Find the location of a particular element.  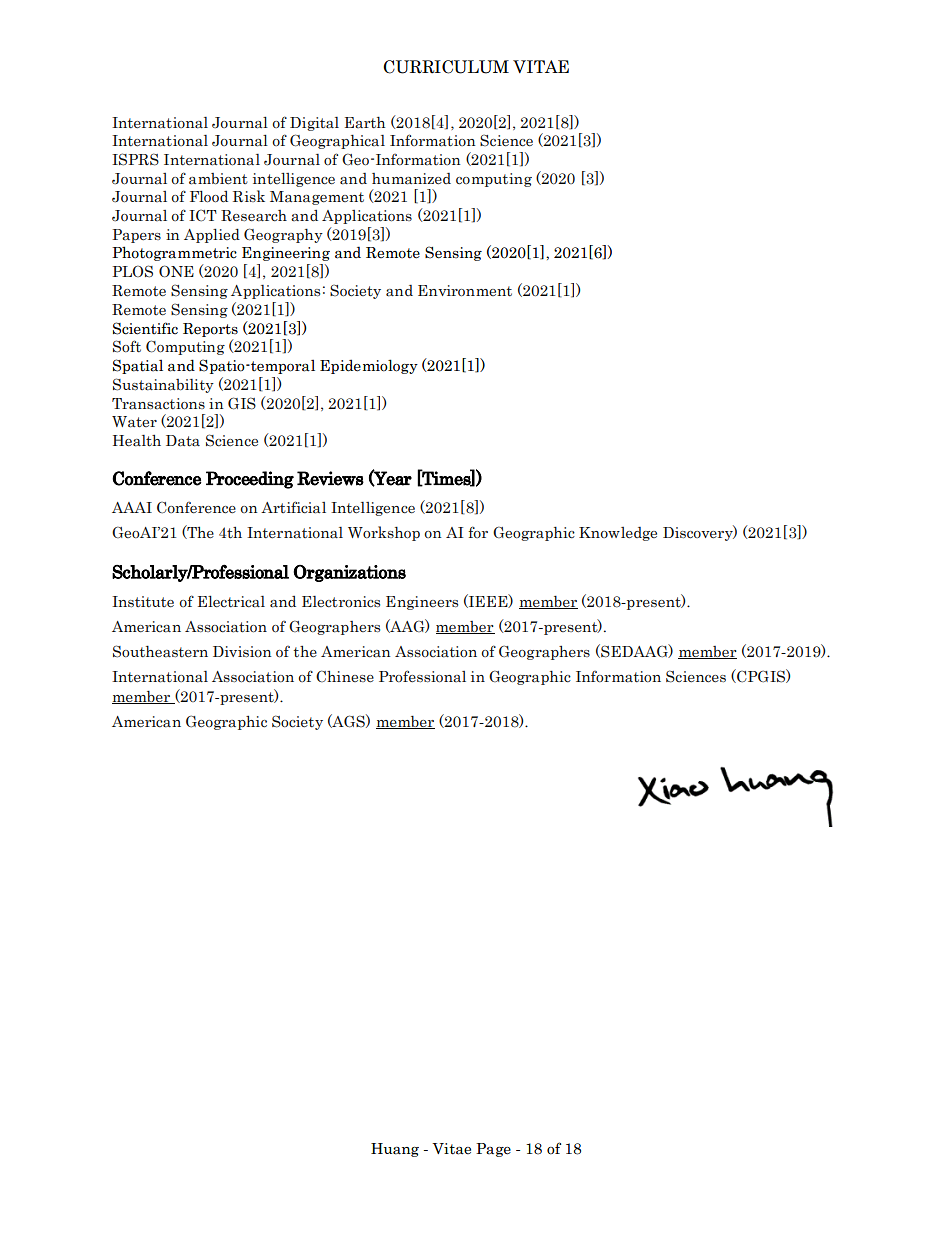

Page is located at coordinates (493, 1150).
